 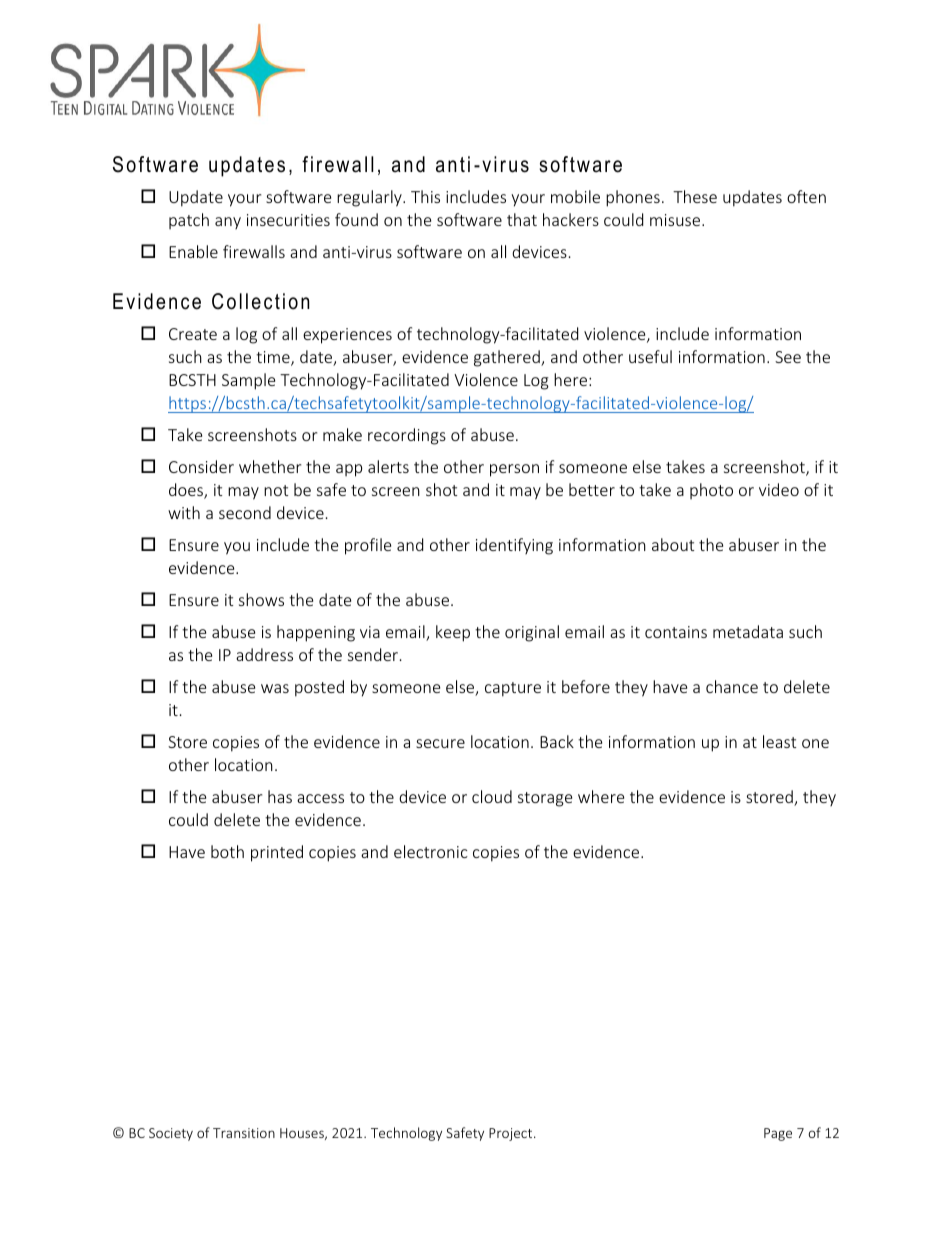 I want to click on These, so click(x=695, y=196).
